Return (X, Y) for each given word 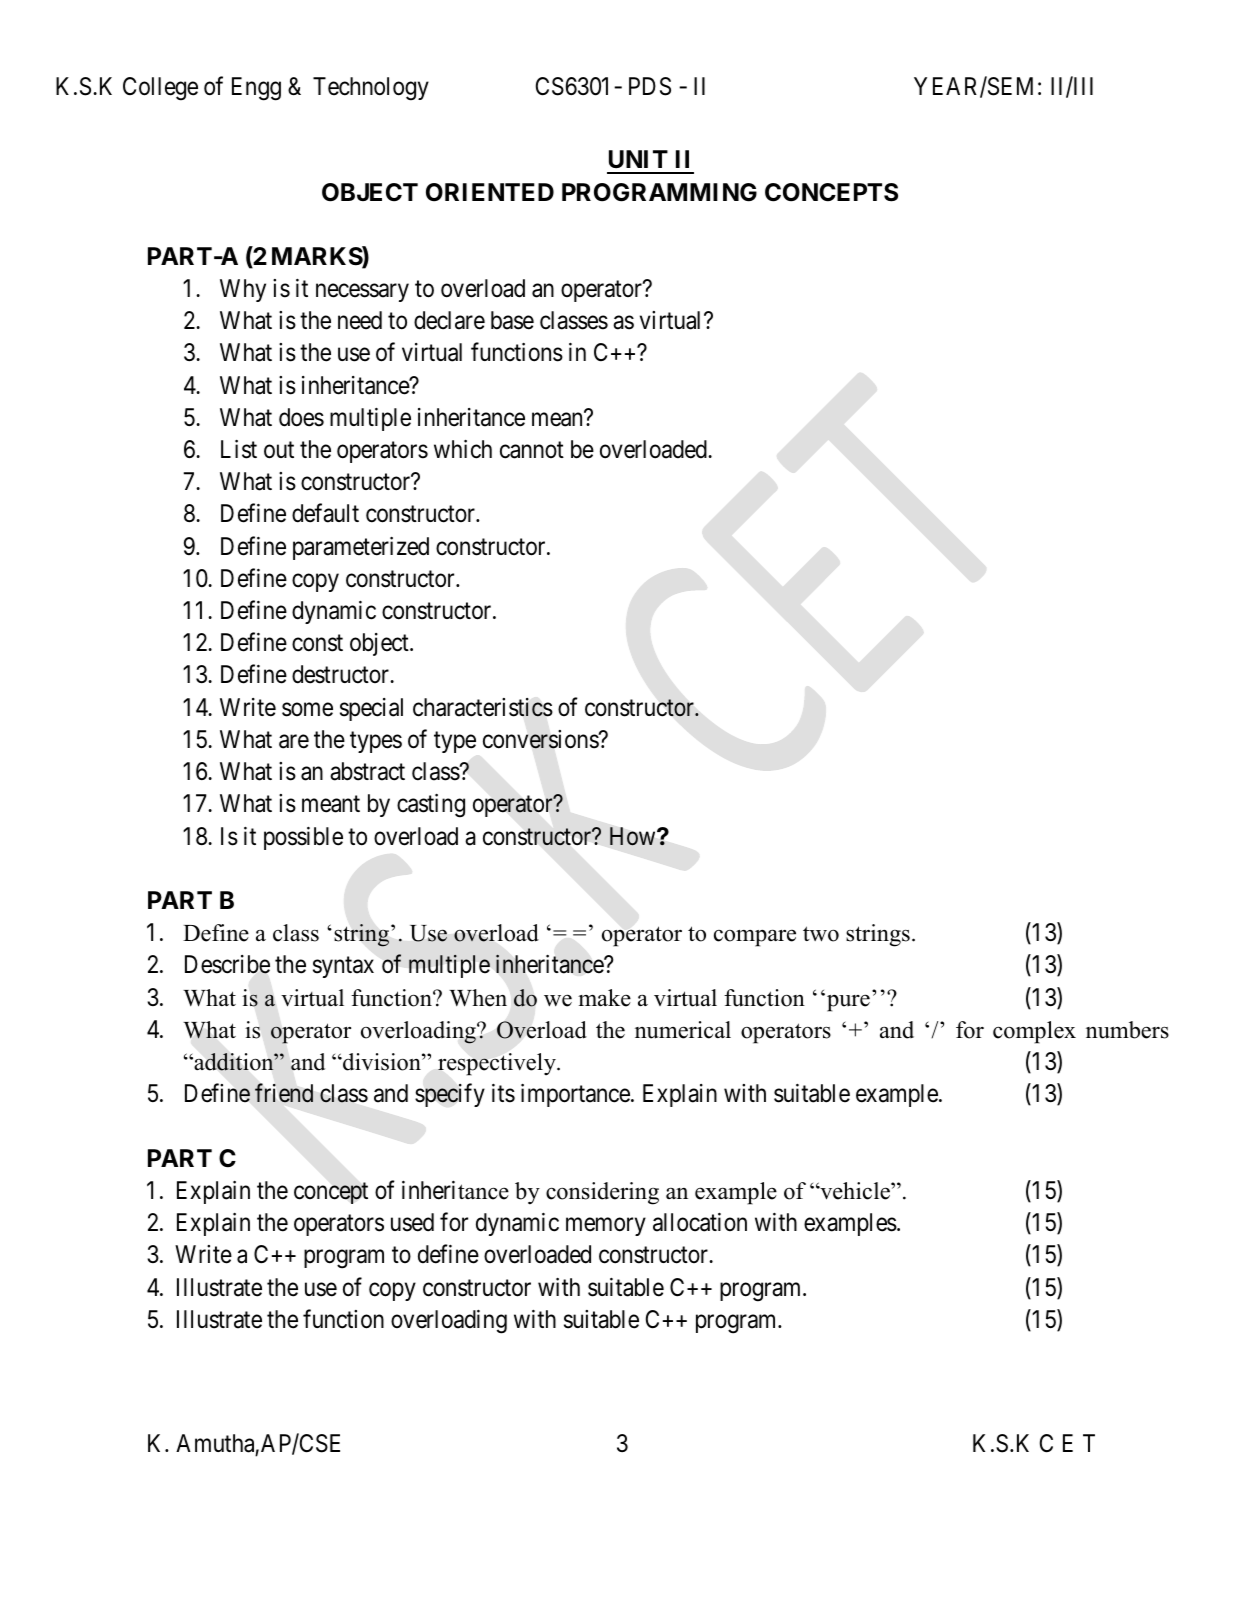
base (512, 320)
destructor (342, 674)
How (634, 836)
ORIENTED (490, 192)
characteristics (483, 707)
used (412, 1222)
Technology (371, 89)
